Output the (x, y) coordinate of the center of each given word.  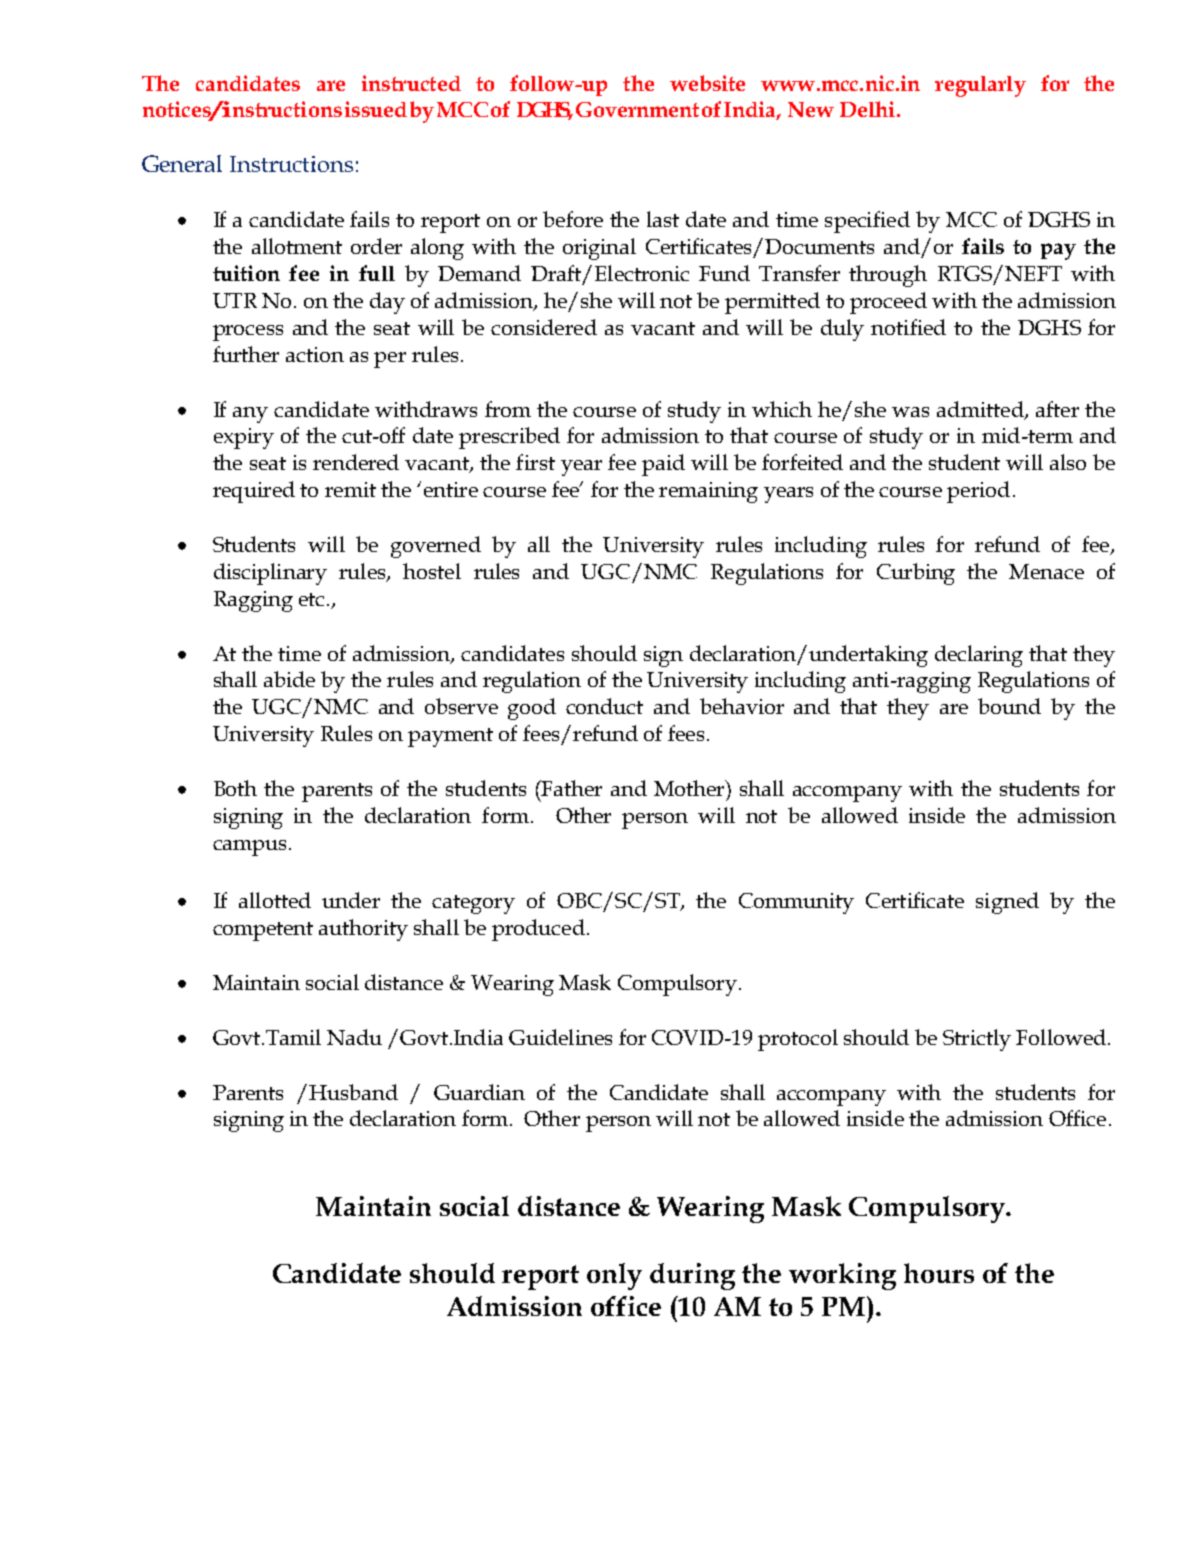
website (707, 83)
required (254, 492)
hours (939, 1273)
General (182, 163)
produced (538, 930)
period (978, 492)
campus (249, 848)
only (614, 1276)
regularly (980, 86)
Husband (353, 1092)
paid (663, 465)
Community (796, 903)
